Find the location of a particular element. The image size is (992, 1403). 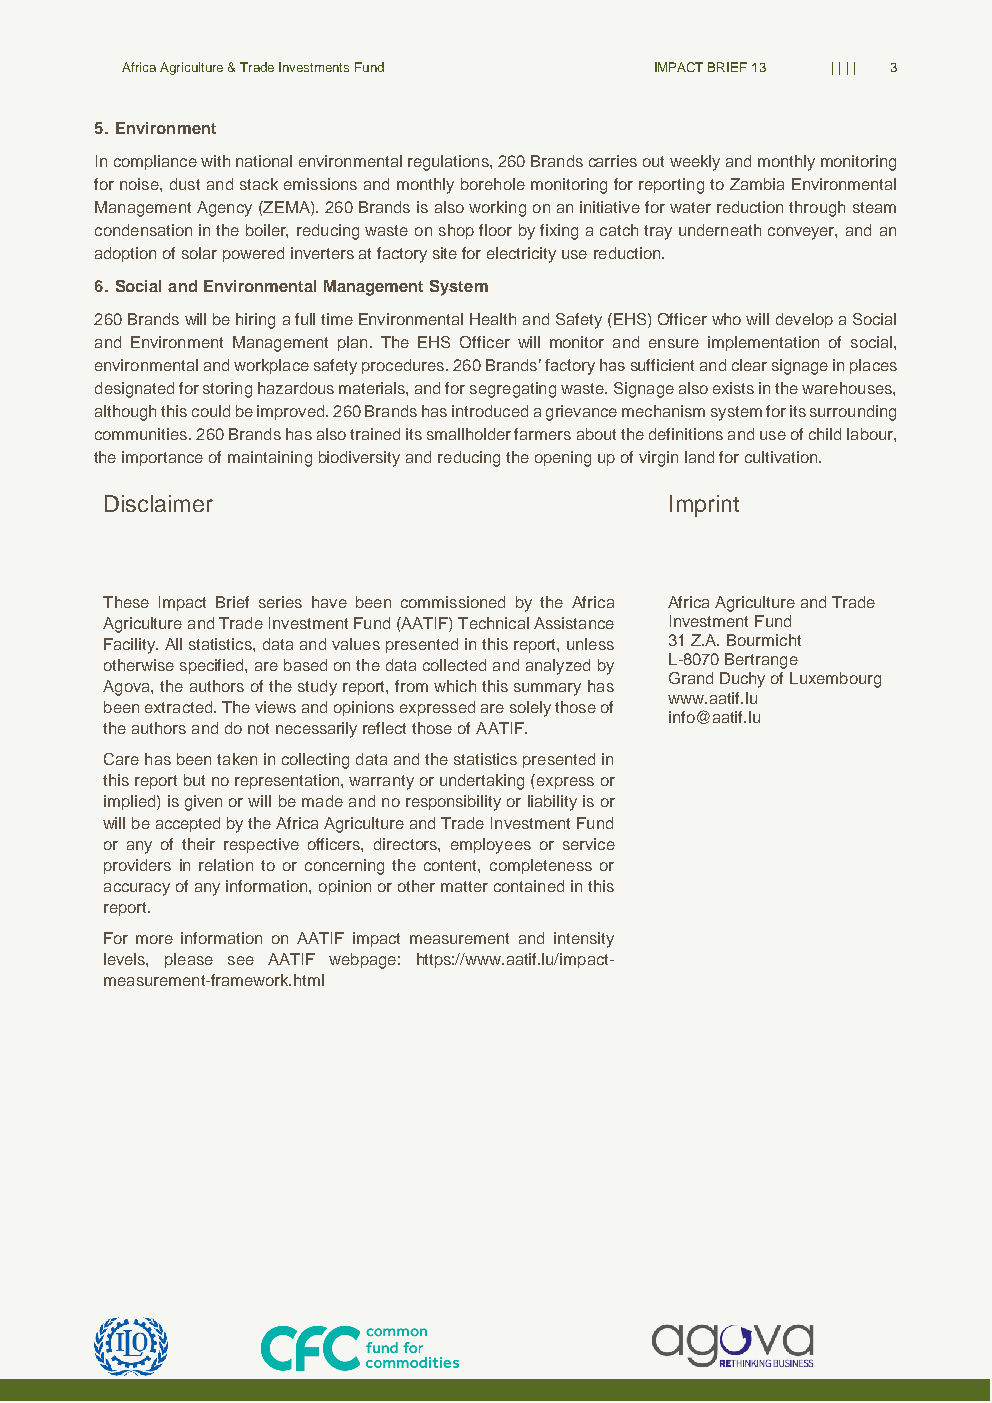

dust is located at coordinates (185, 184).
